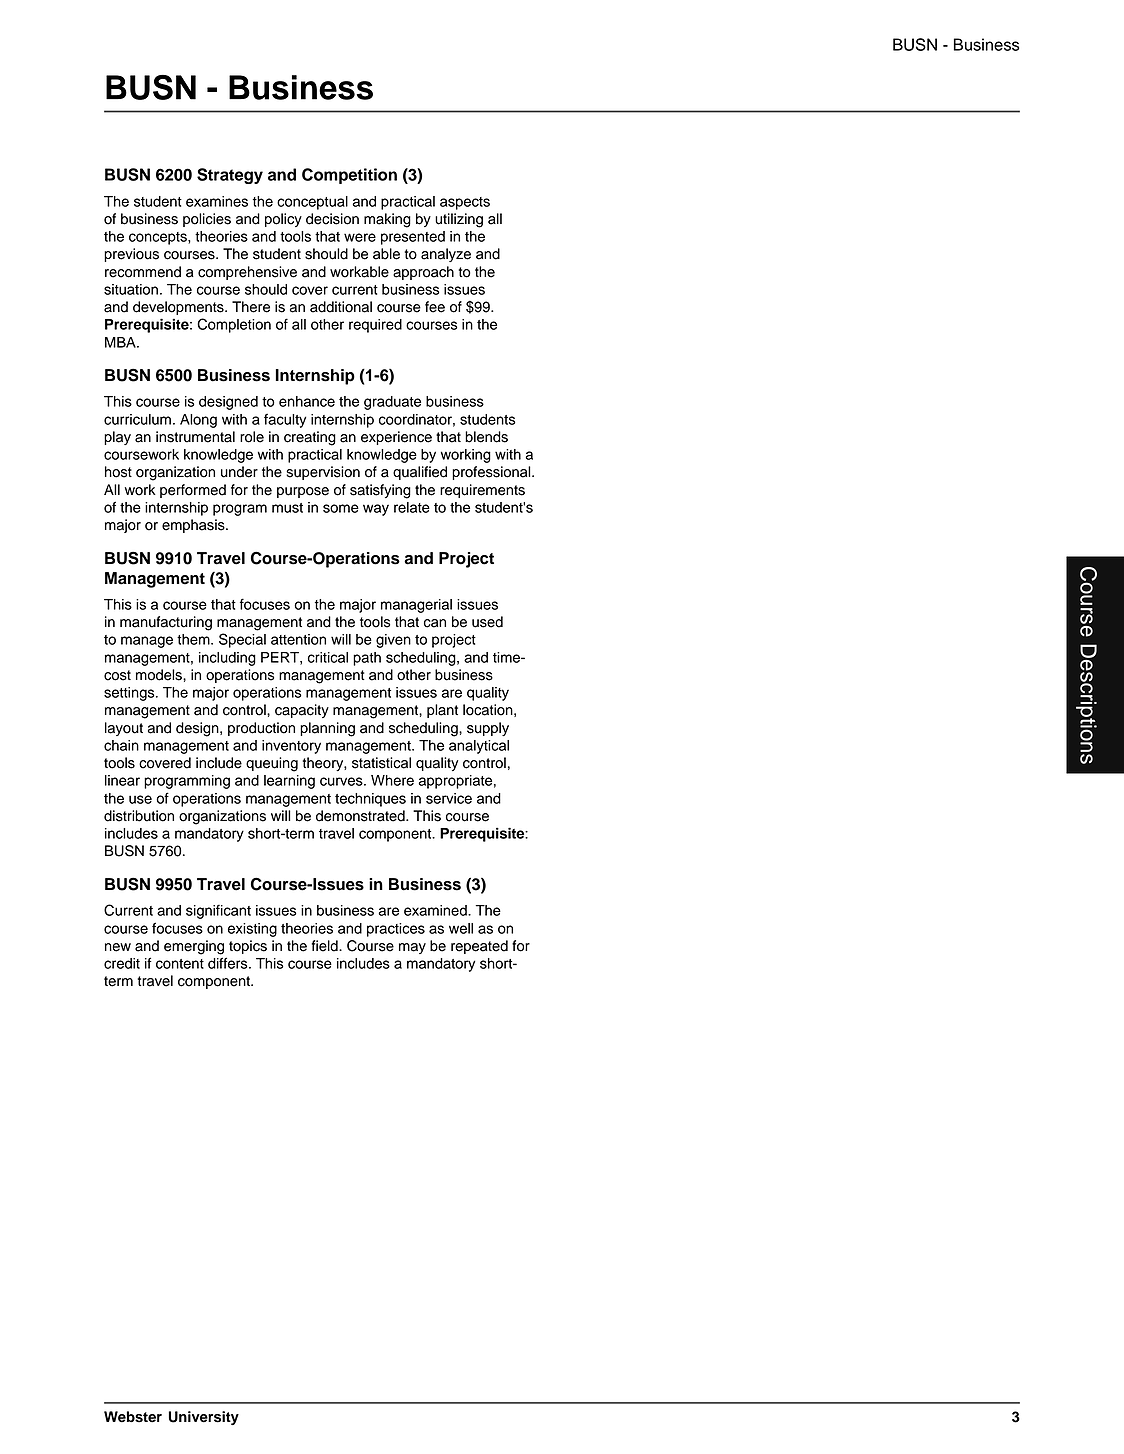 This screenshot has width=1124, height=1454. I want to click on conceptual, so click(312, 203).
